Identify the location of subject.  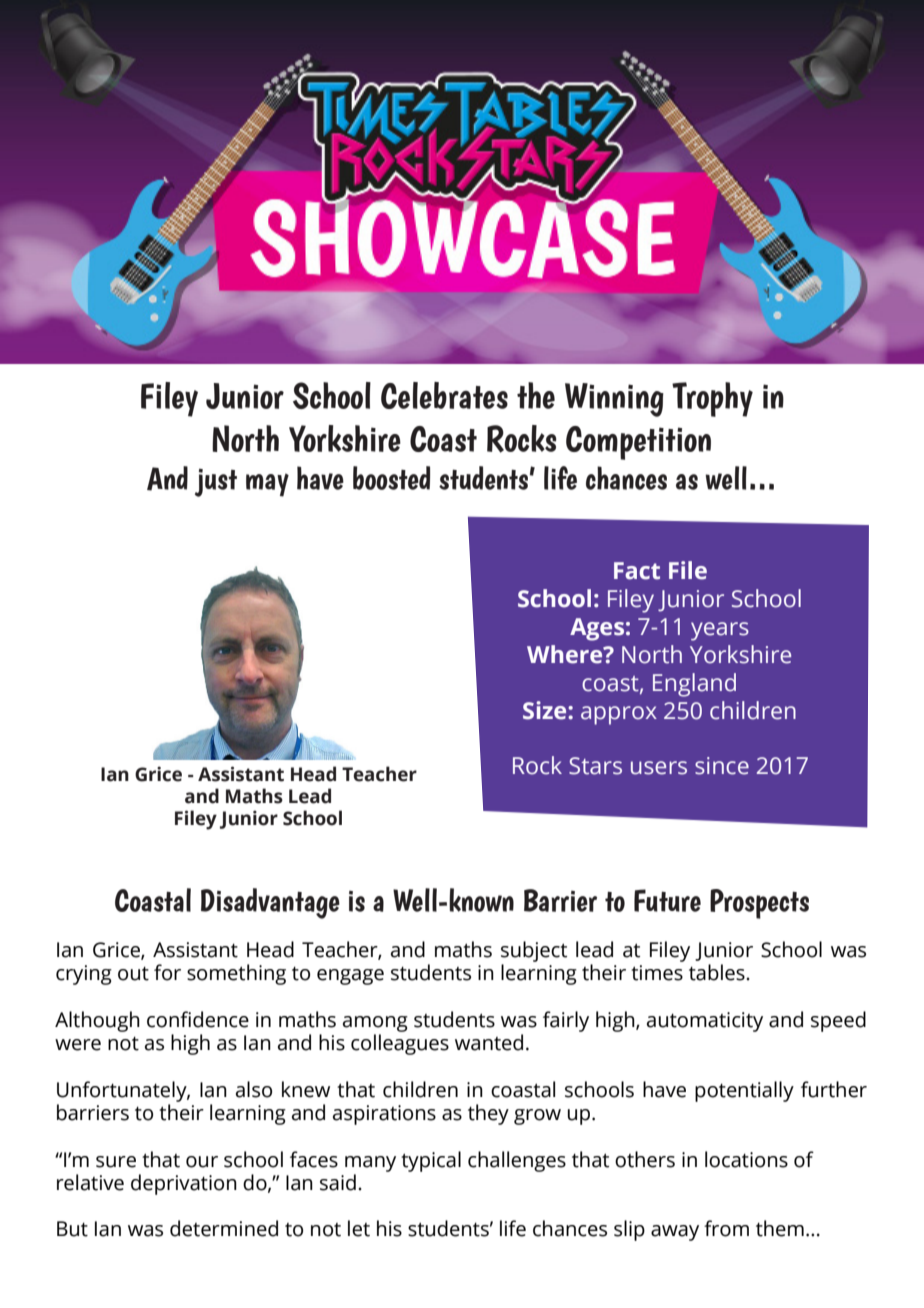
(534, 951).
